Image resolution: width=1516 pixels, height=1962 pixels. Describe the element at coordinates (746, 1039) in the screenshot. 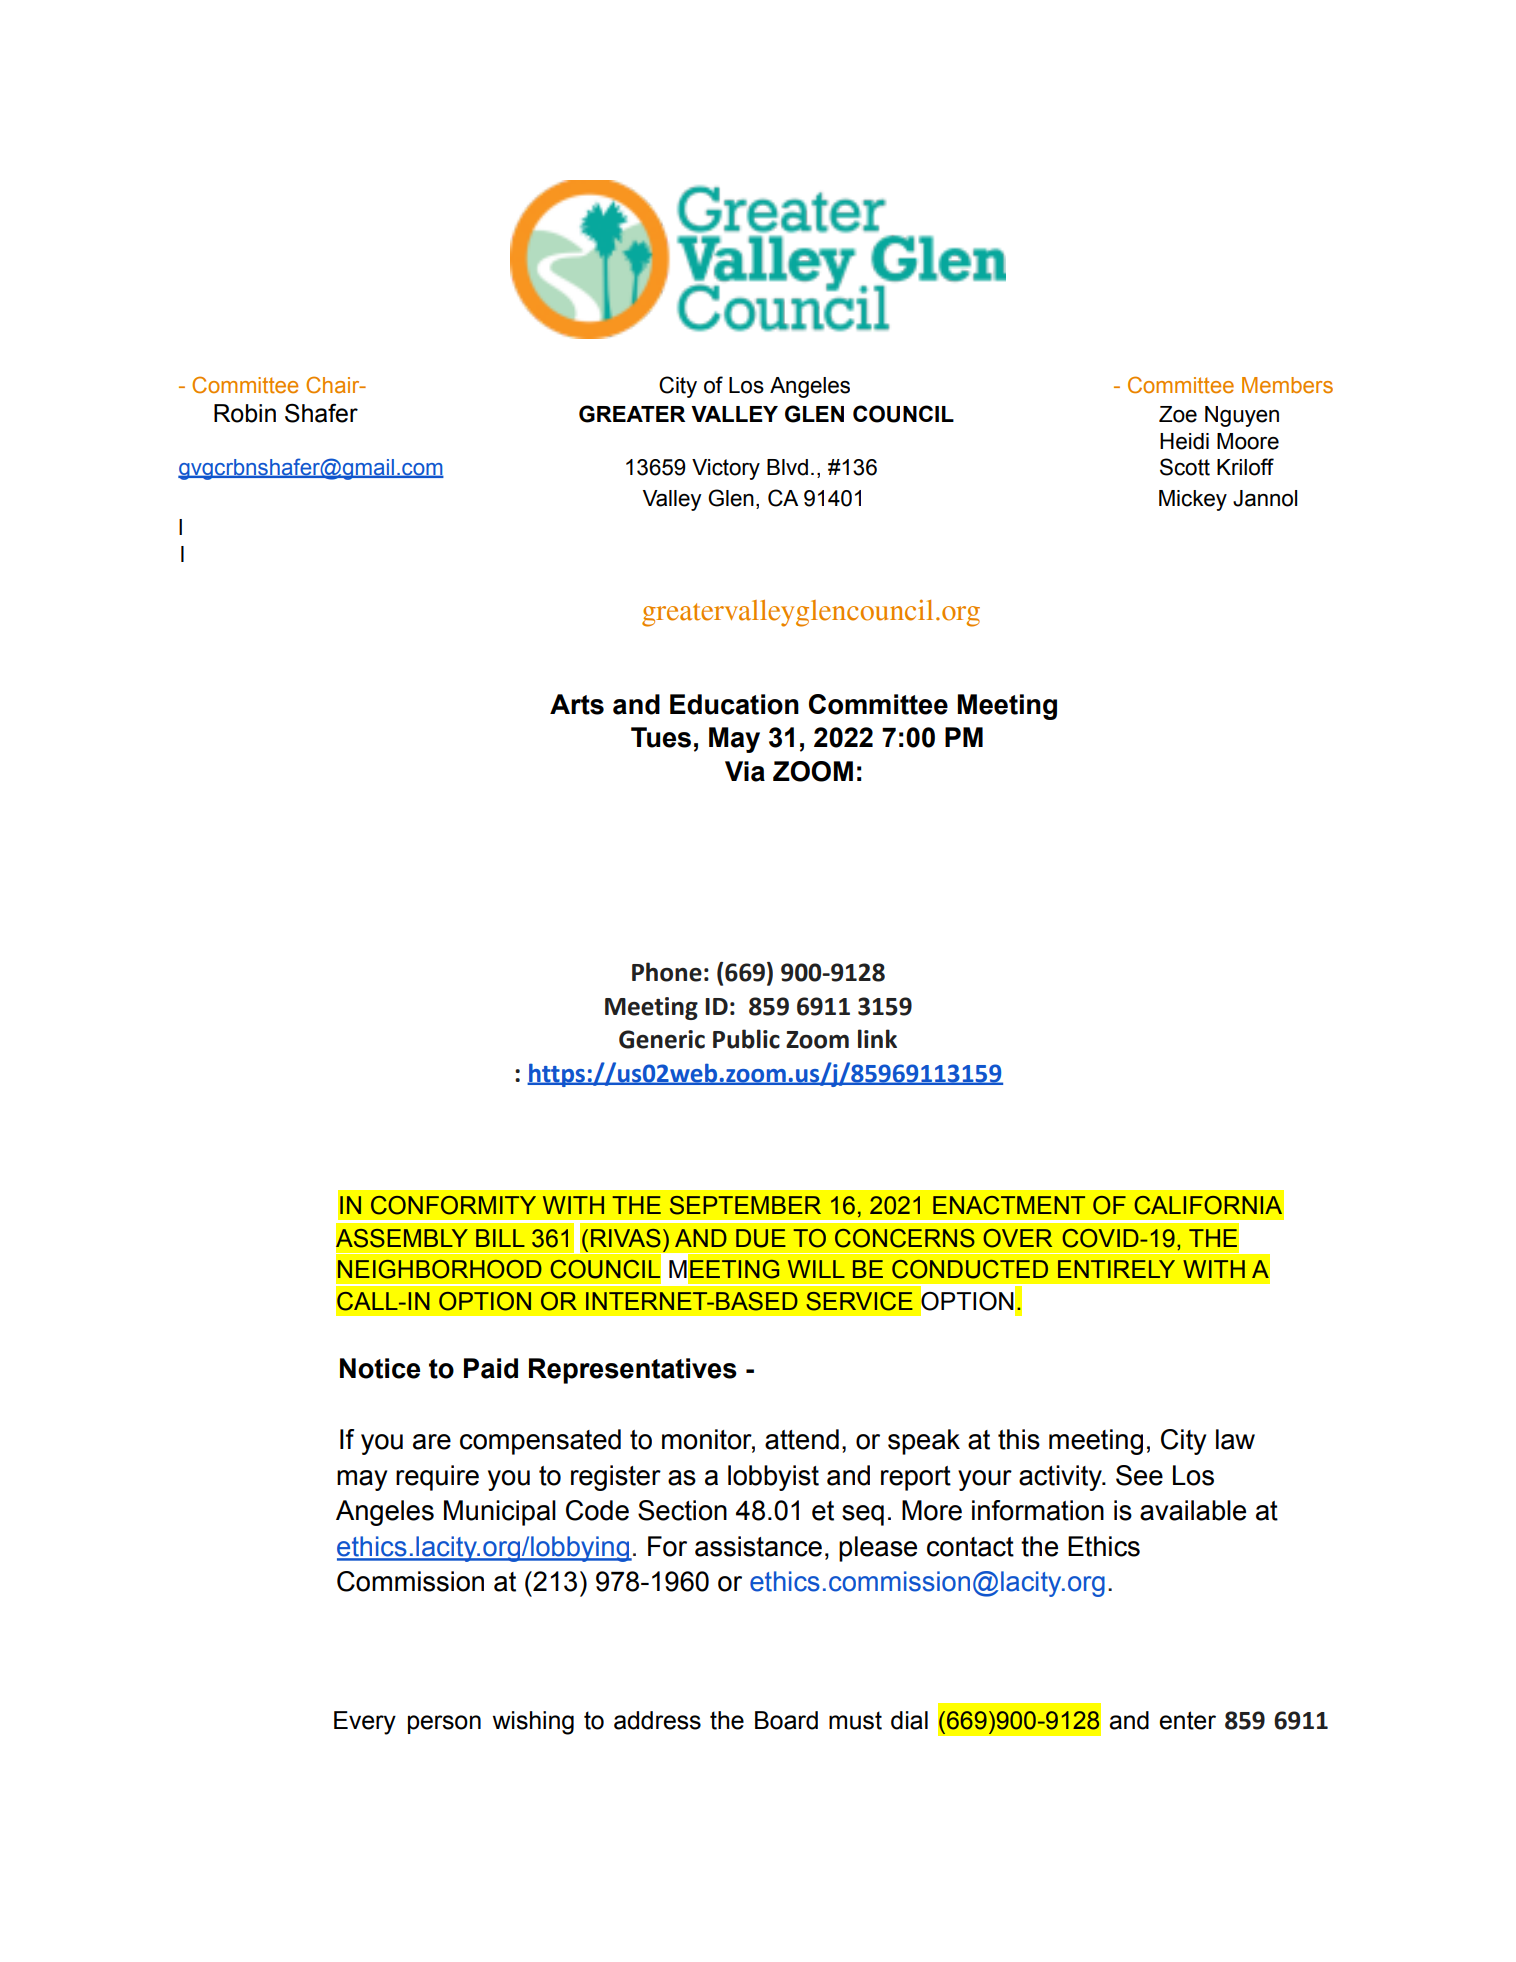

I see `Public` at that location.
